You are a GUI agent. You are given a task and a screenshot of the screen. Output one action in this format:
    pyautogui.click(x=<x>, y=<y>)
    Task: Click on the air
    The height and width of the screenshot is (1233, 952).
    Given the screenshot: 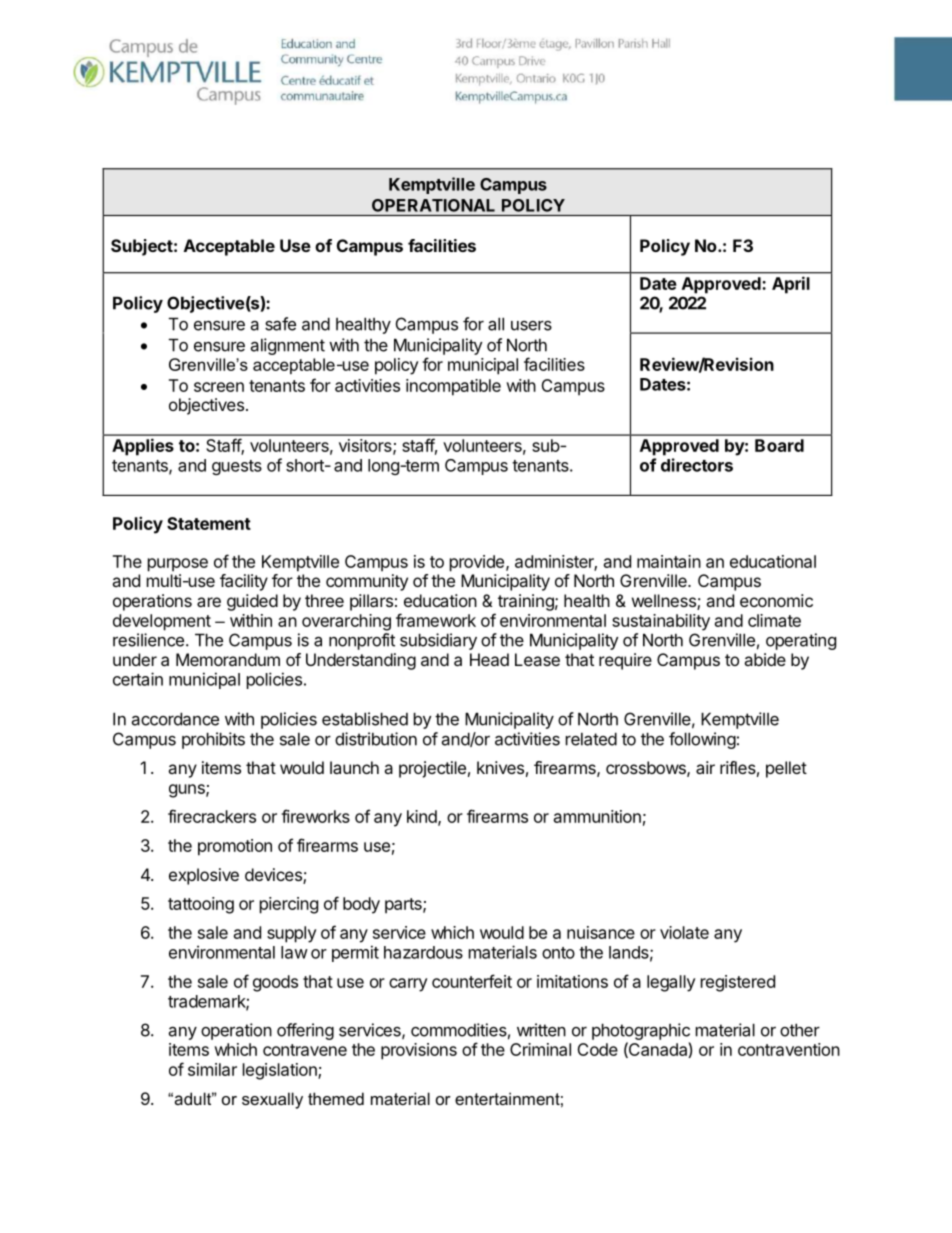 What is the action you would take?
    pyautogui.click(x=705, y=767)
